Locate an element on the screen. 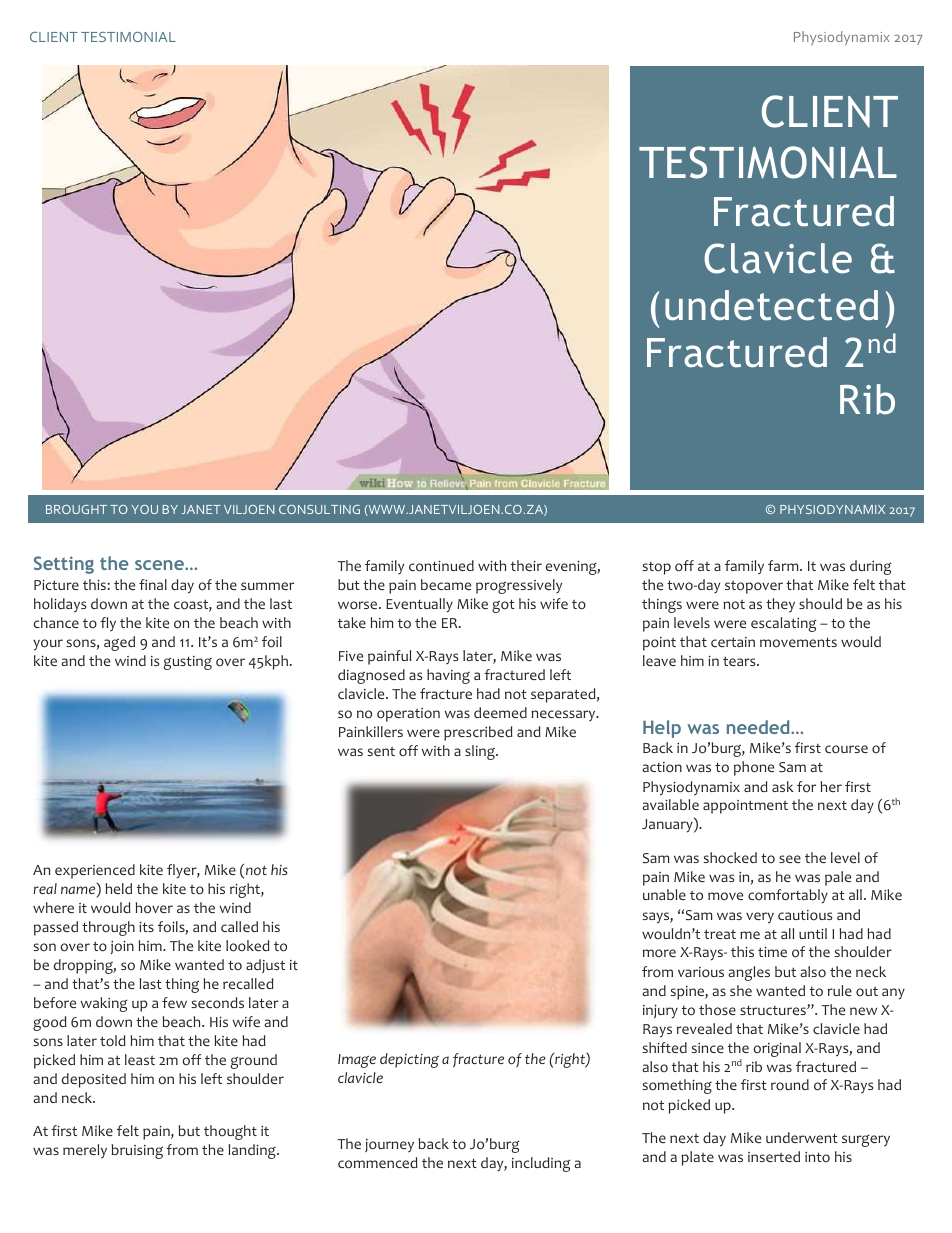  final is located at coordinates (153, 584).
